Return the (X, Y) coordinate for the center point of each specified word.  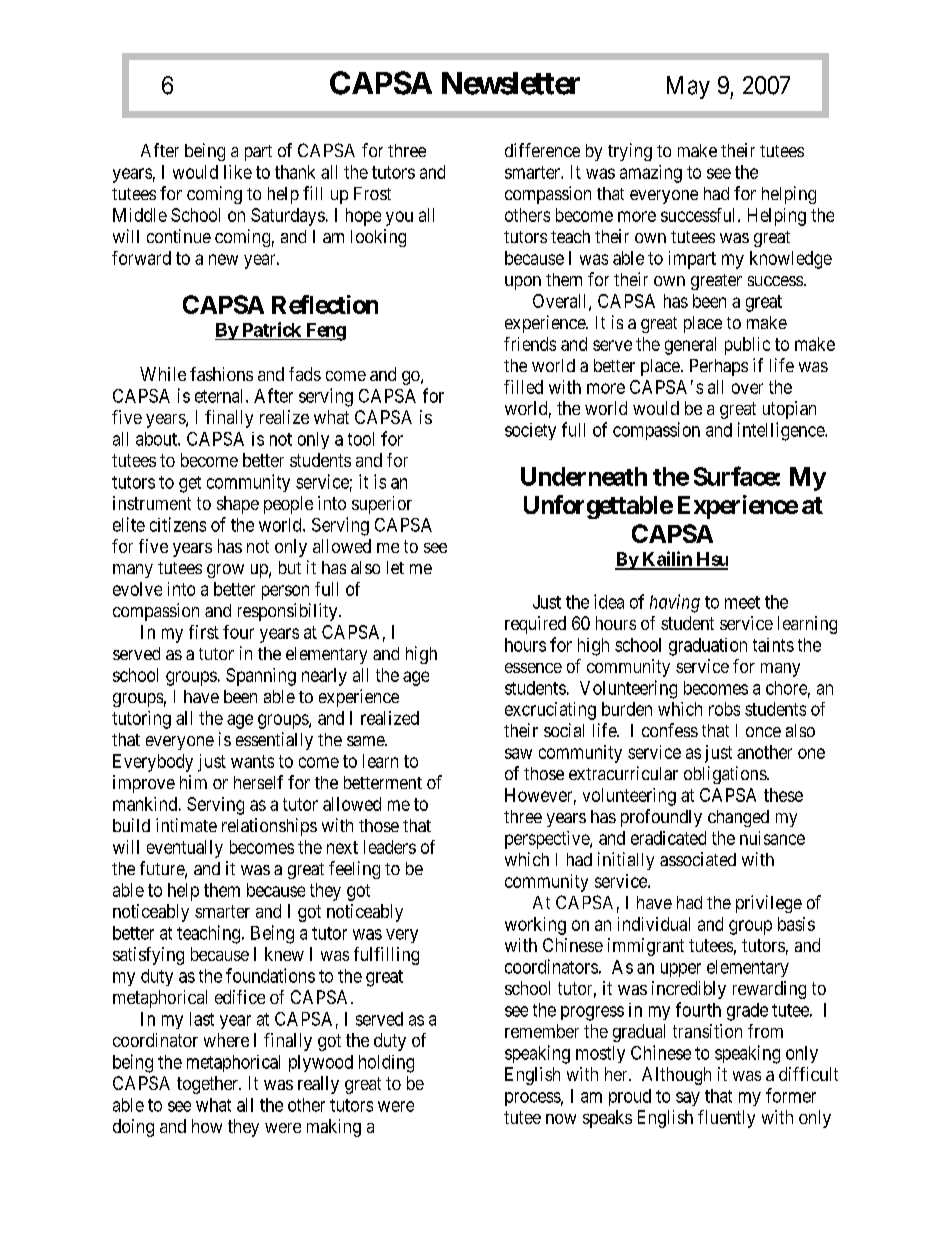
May (688, 87)
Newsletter (511, 83)
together (208, 1085)
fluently (726, 1119)
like (238, 172)
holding (386, 1064)
